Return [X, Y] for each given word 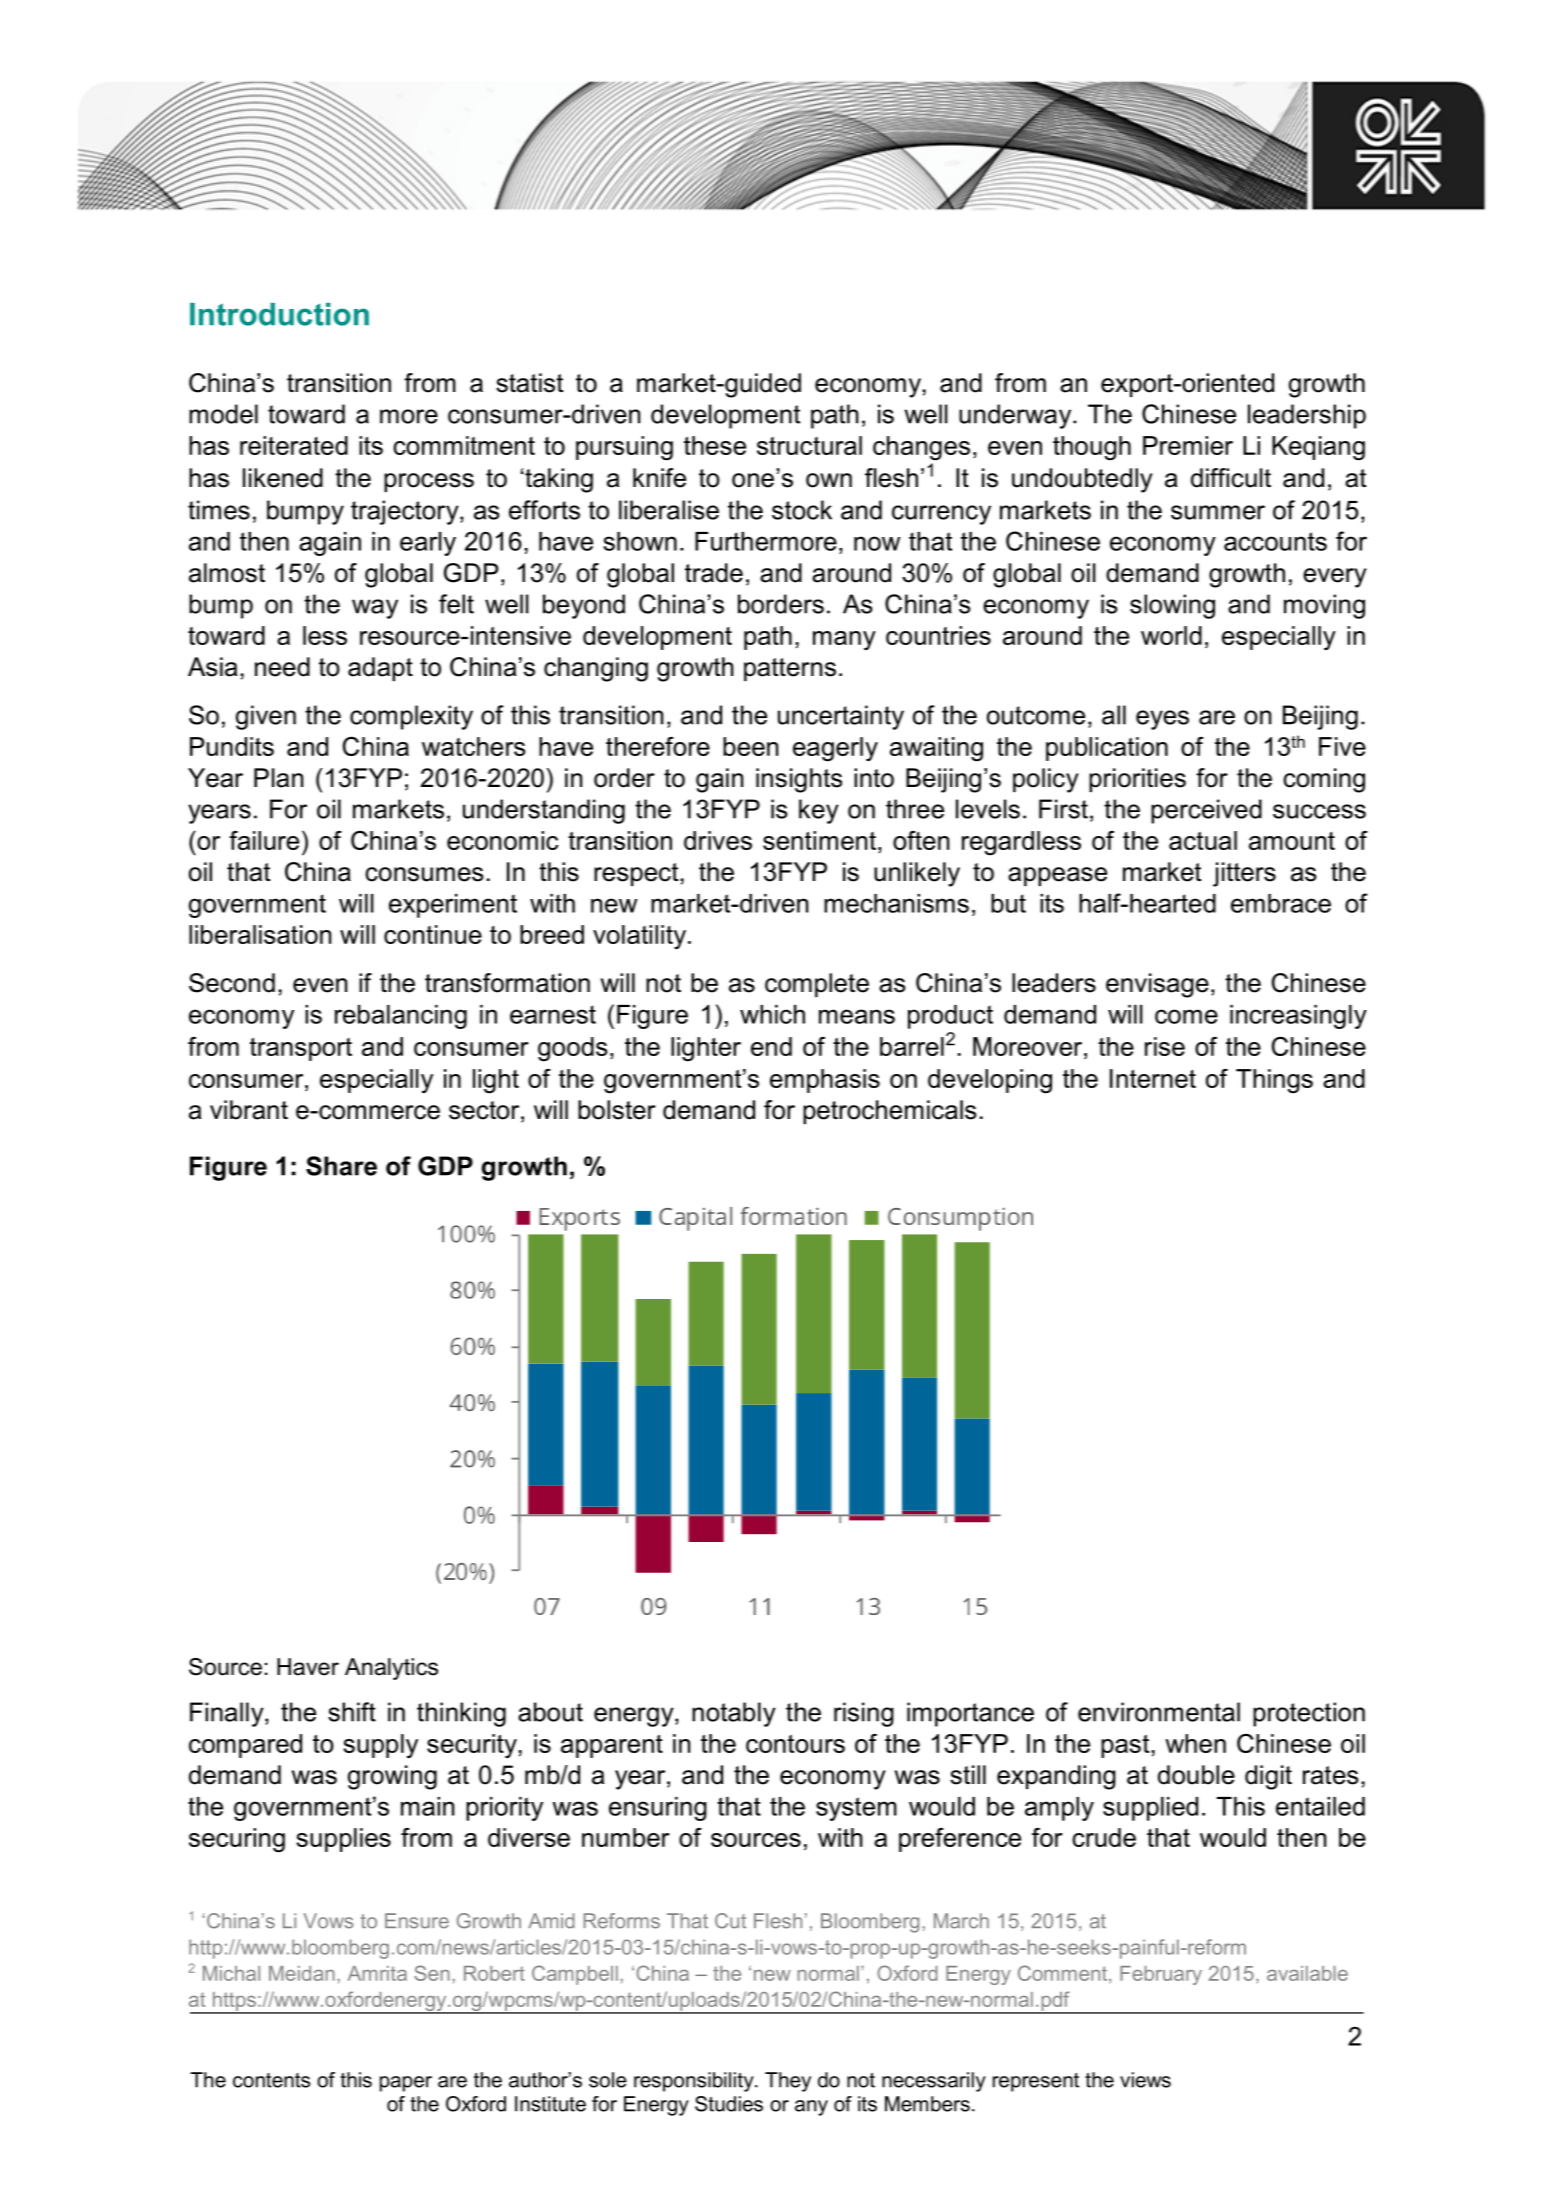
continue [433, 934]
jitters [1244, 874]
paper [406, 2084]
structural [809, 445]
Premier [1188, 445]
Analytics [391, 1669]
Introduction [279, 314]
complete [817, 985]
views [1145, 2080]
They [788, 2082]
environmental [1159, 1712]
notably [734, 1714]
